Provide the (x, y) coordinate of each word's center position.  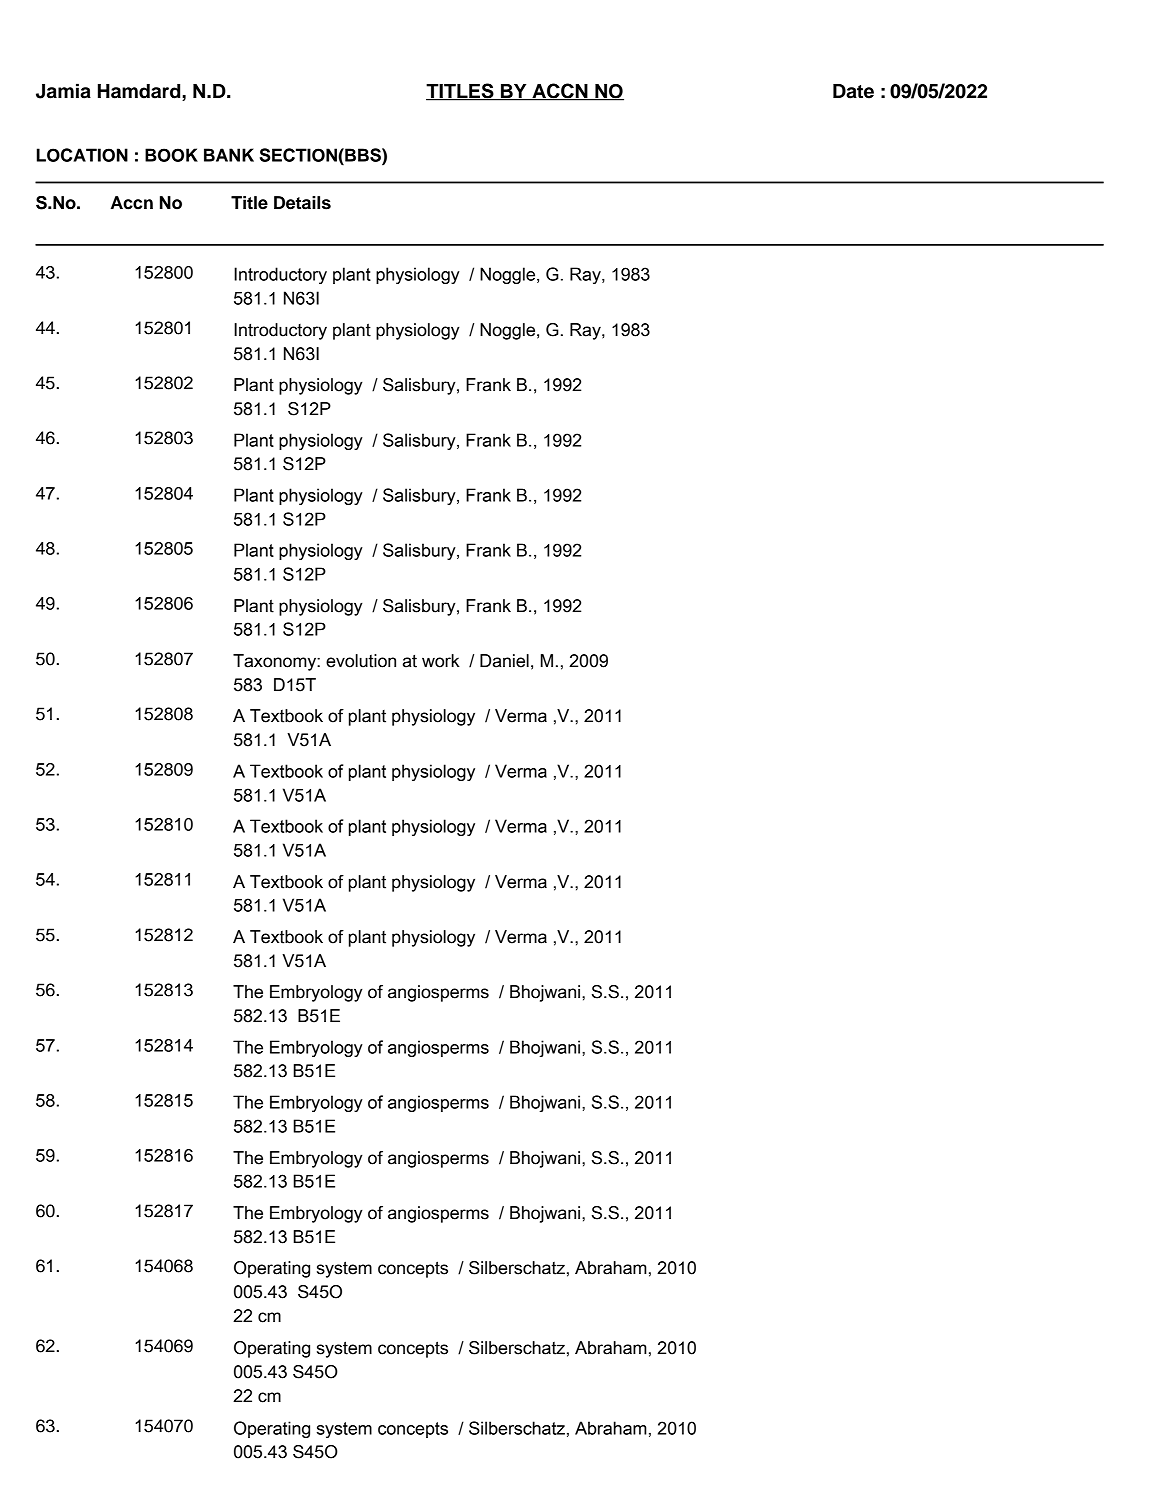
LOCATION (82, 155)
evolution (361, 661)
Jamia (63, 91)
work (441, 661)
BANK (229, 155)
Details (302, 203)
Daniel (504, 661)
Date (853, 91)
